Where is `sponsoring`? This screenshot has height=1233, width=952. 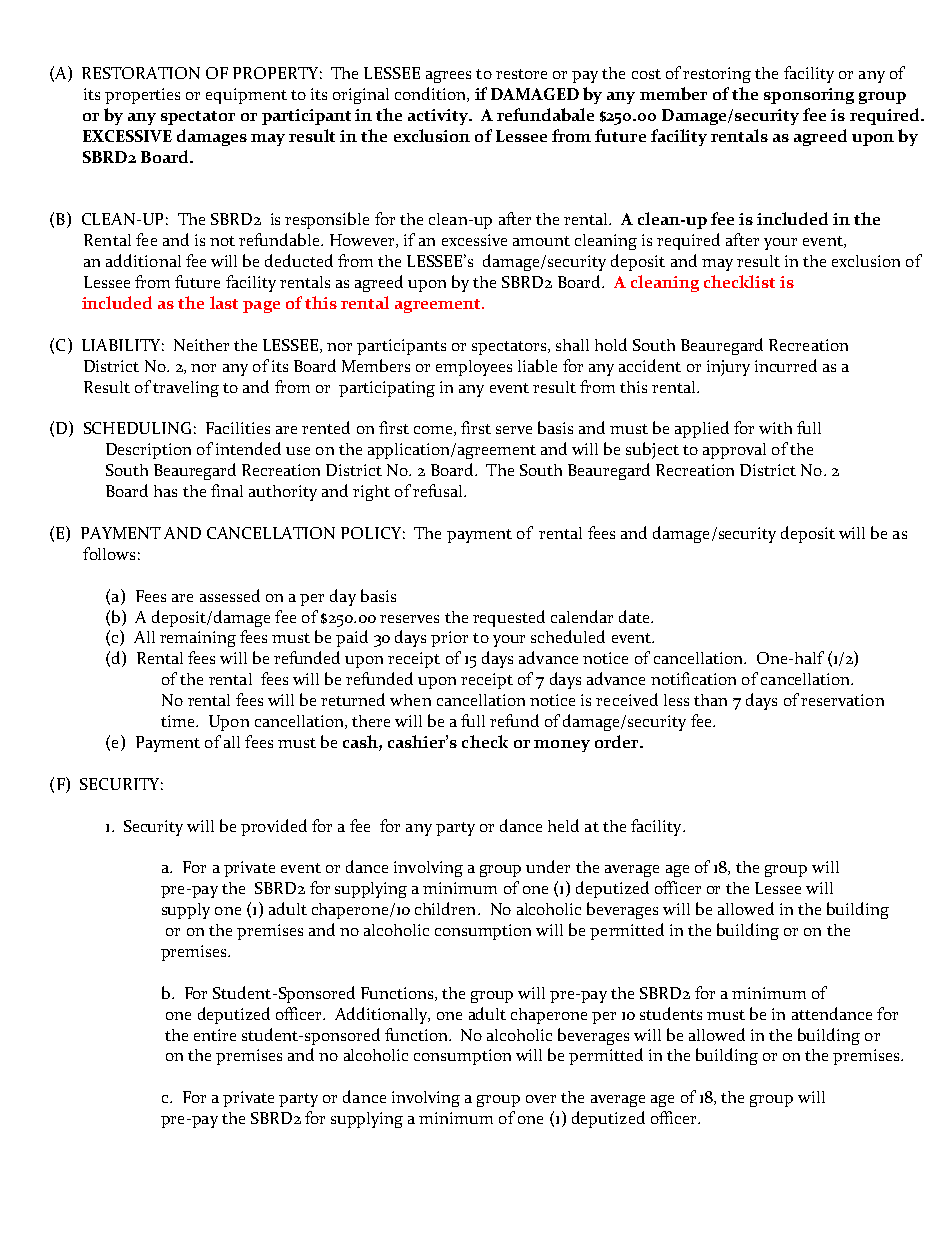 sponsoring is located at coordinates (809, 96).
